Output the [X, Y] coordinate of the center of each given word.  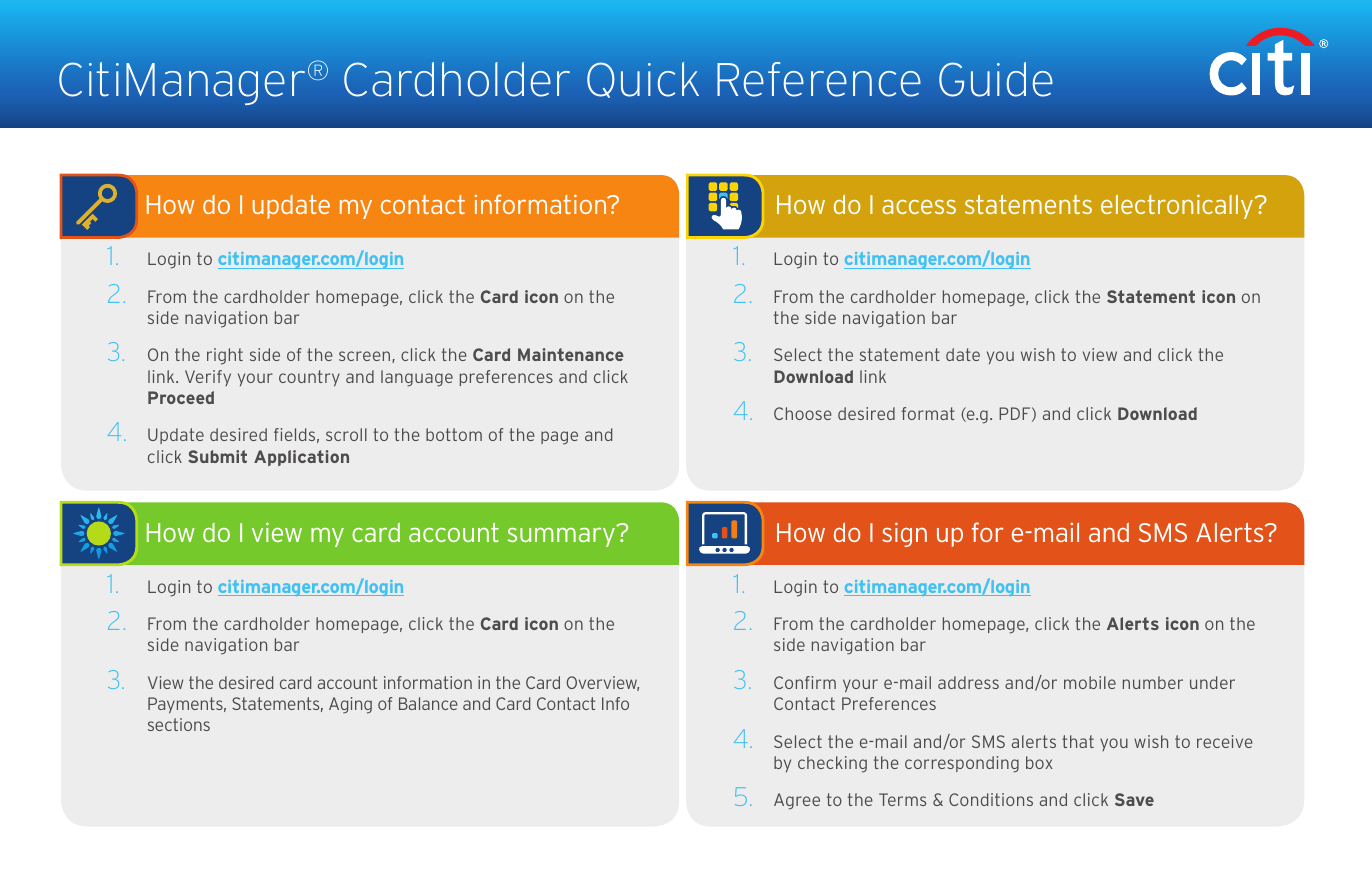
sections [179, 724]
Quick [643, 80]
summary [561, 537]
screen [366, 357]
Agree [797, 801]
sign [904, 534]
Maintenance [571, 354]
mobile [1090, 682]
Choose [803, 413]
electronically [1178, 207]
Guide [996, 79]
